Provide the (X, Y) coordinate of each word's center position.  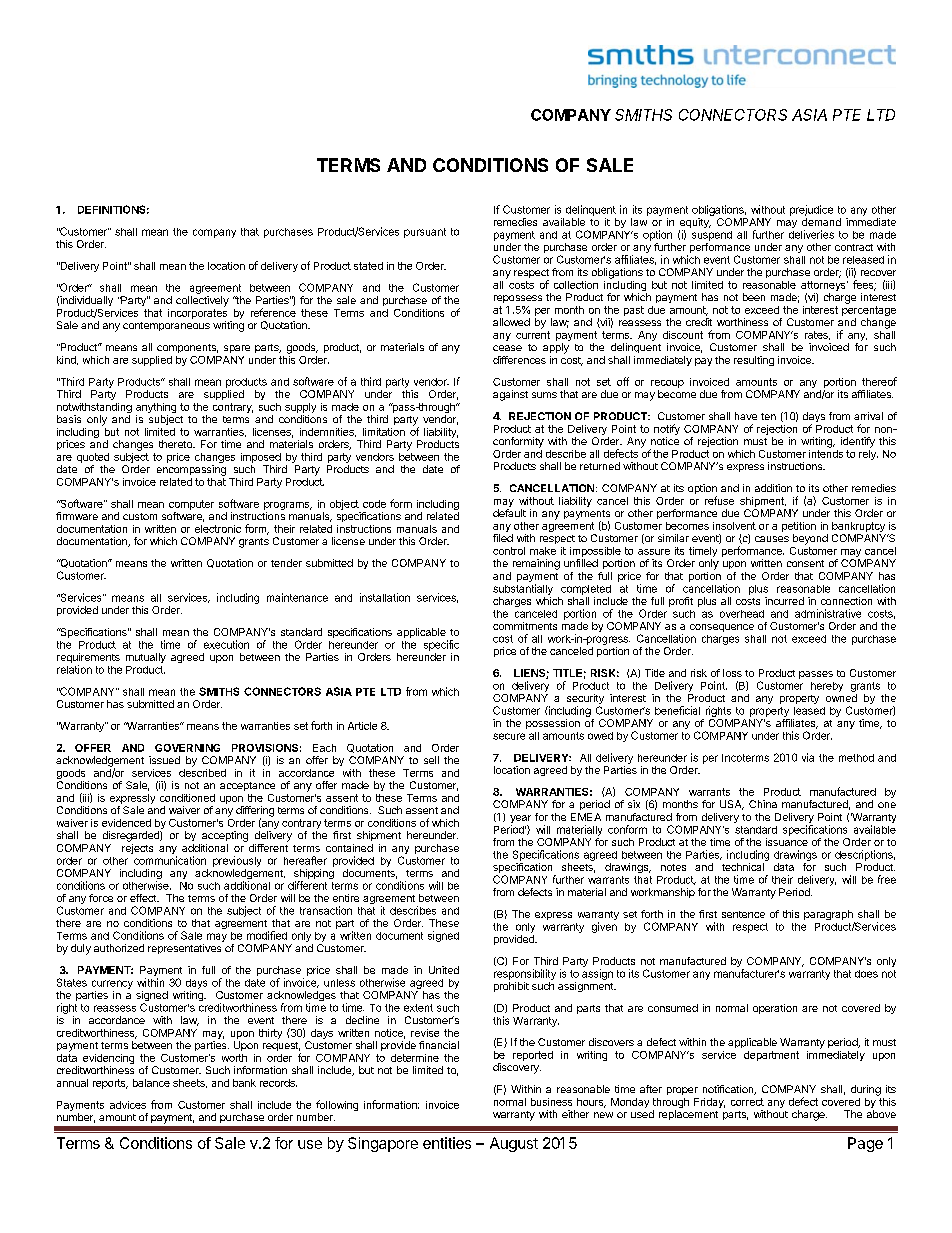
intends (826, 452)
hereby (827, 687)
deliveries (811, 234)
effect (144, 898)
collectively (202, 301)
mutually (146, 658)
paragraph (829, 916)
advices (128, 1105)
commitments (525, 626)
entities (447, 1143)
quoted (93, 458)
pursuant (425, 233)
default (509, 513)
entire (346, 898)
